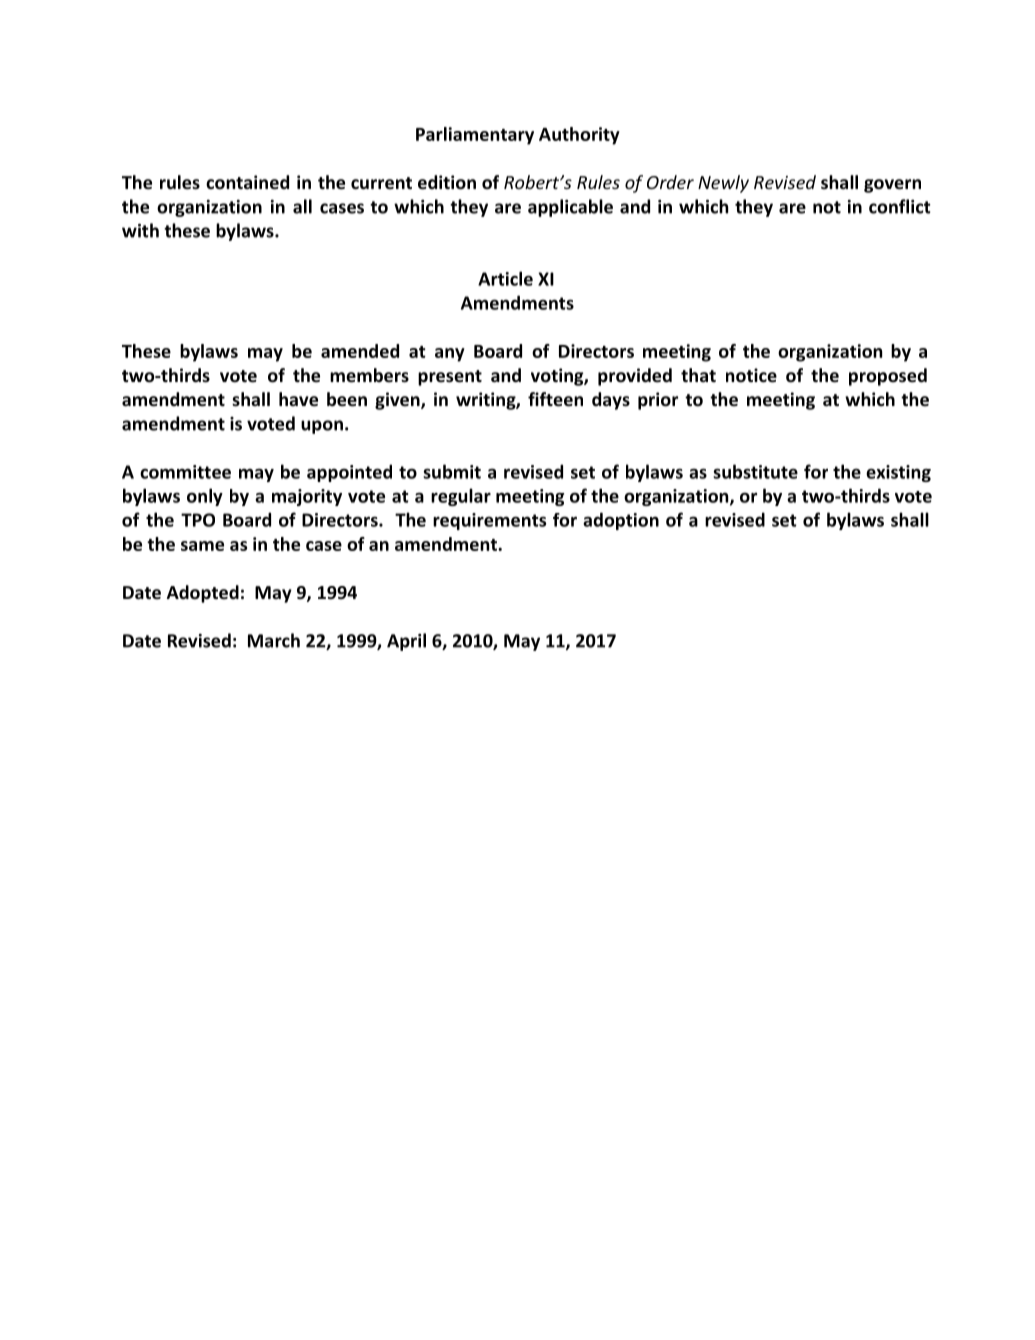 This document has width=1035, height=1340. Describe the element at coordinates (298, 399) in the document. I see `have` at that location.
